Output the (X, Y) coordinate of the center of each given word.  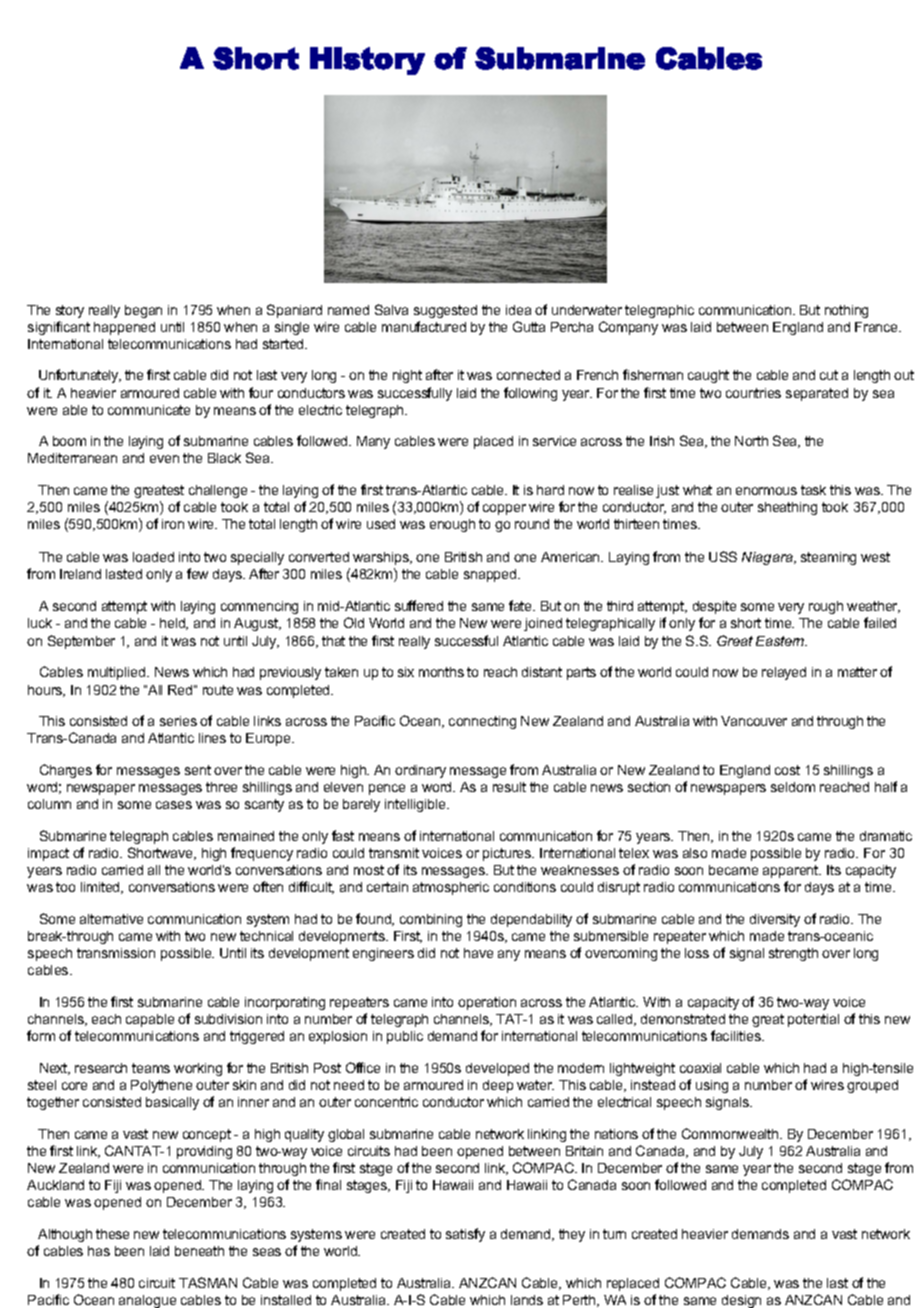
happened (124, 328)
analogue (147, 1301)
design (741, 1301)
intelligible (416, 805)
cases (174, 805)
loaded (153, 557)
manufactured (424, 326)
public (405, 1037)
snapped (491, 575)
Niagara (768, 558)
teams (151, 1068)
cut (829, 375)
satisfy (465, 1235)
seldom (793, 787)
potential (813, 1020)
